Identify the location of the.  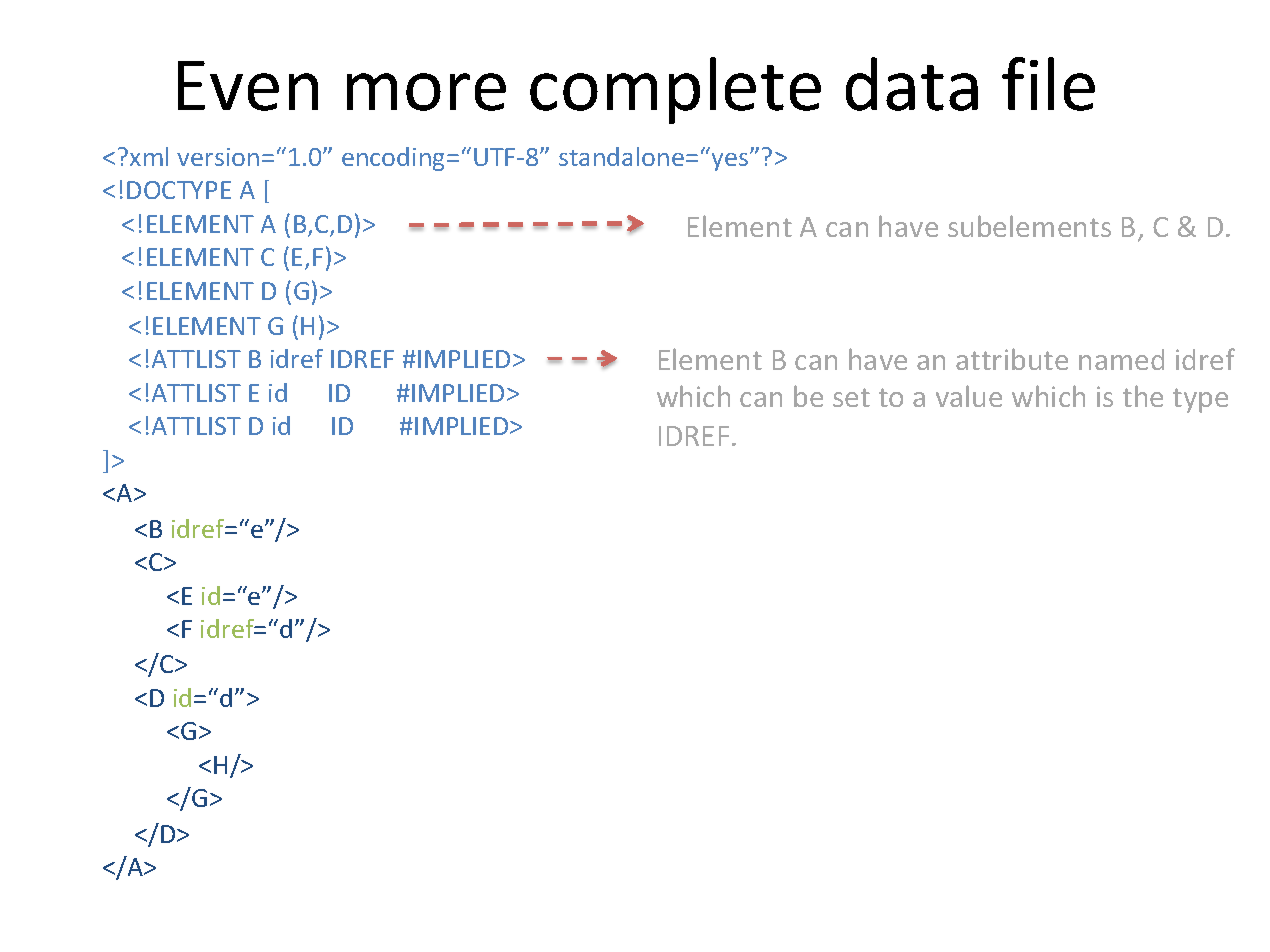
(1143, 396).
